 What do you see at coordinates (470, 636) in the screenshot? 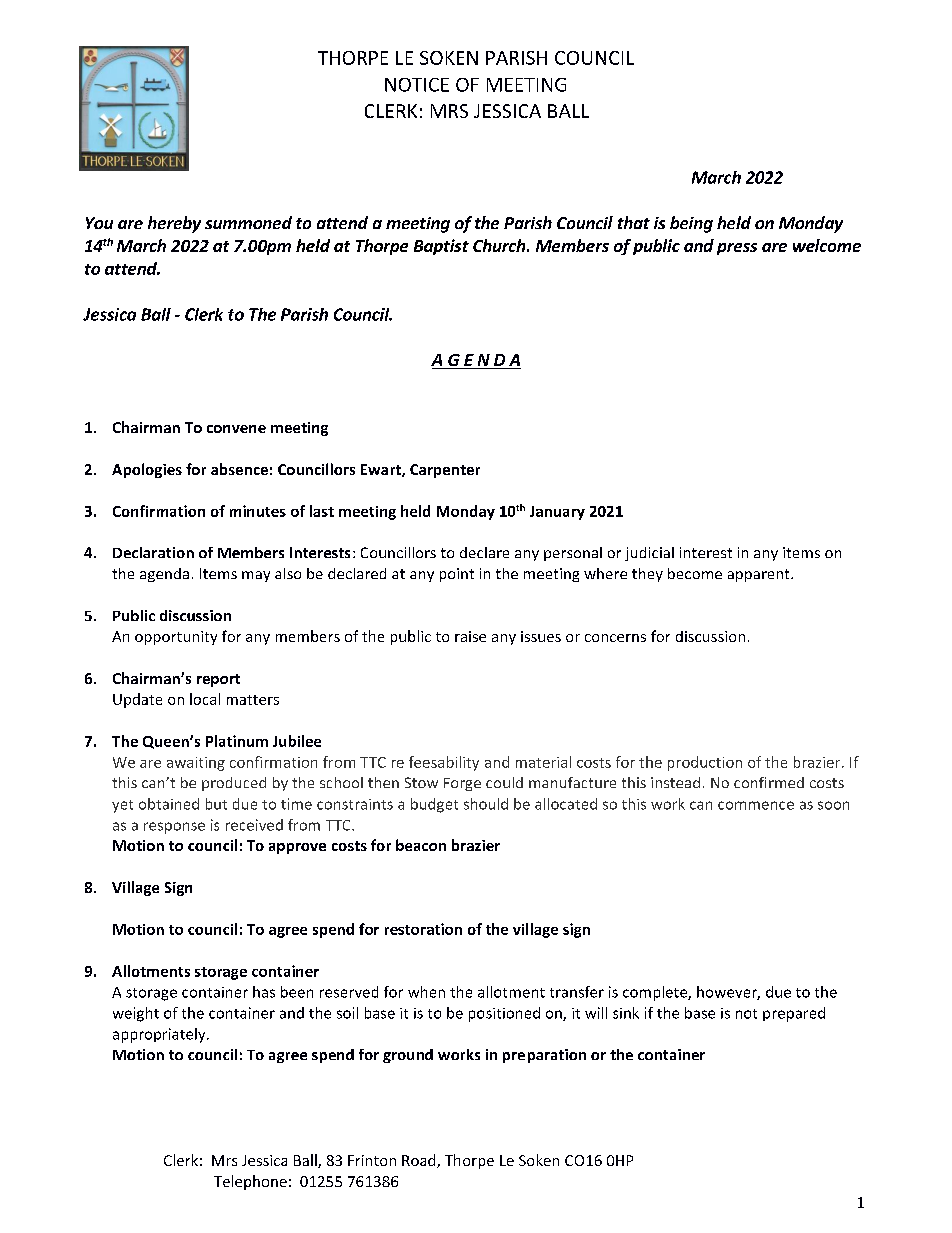
I see `raise` at bounding box center [470, 636].
